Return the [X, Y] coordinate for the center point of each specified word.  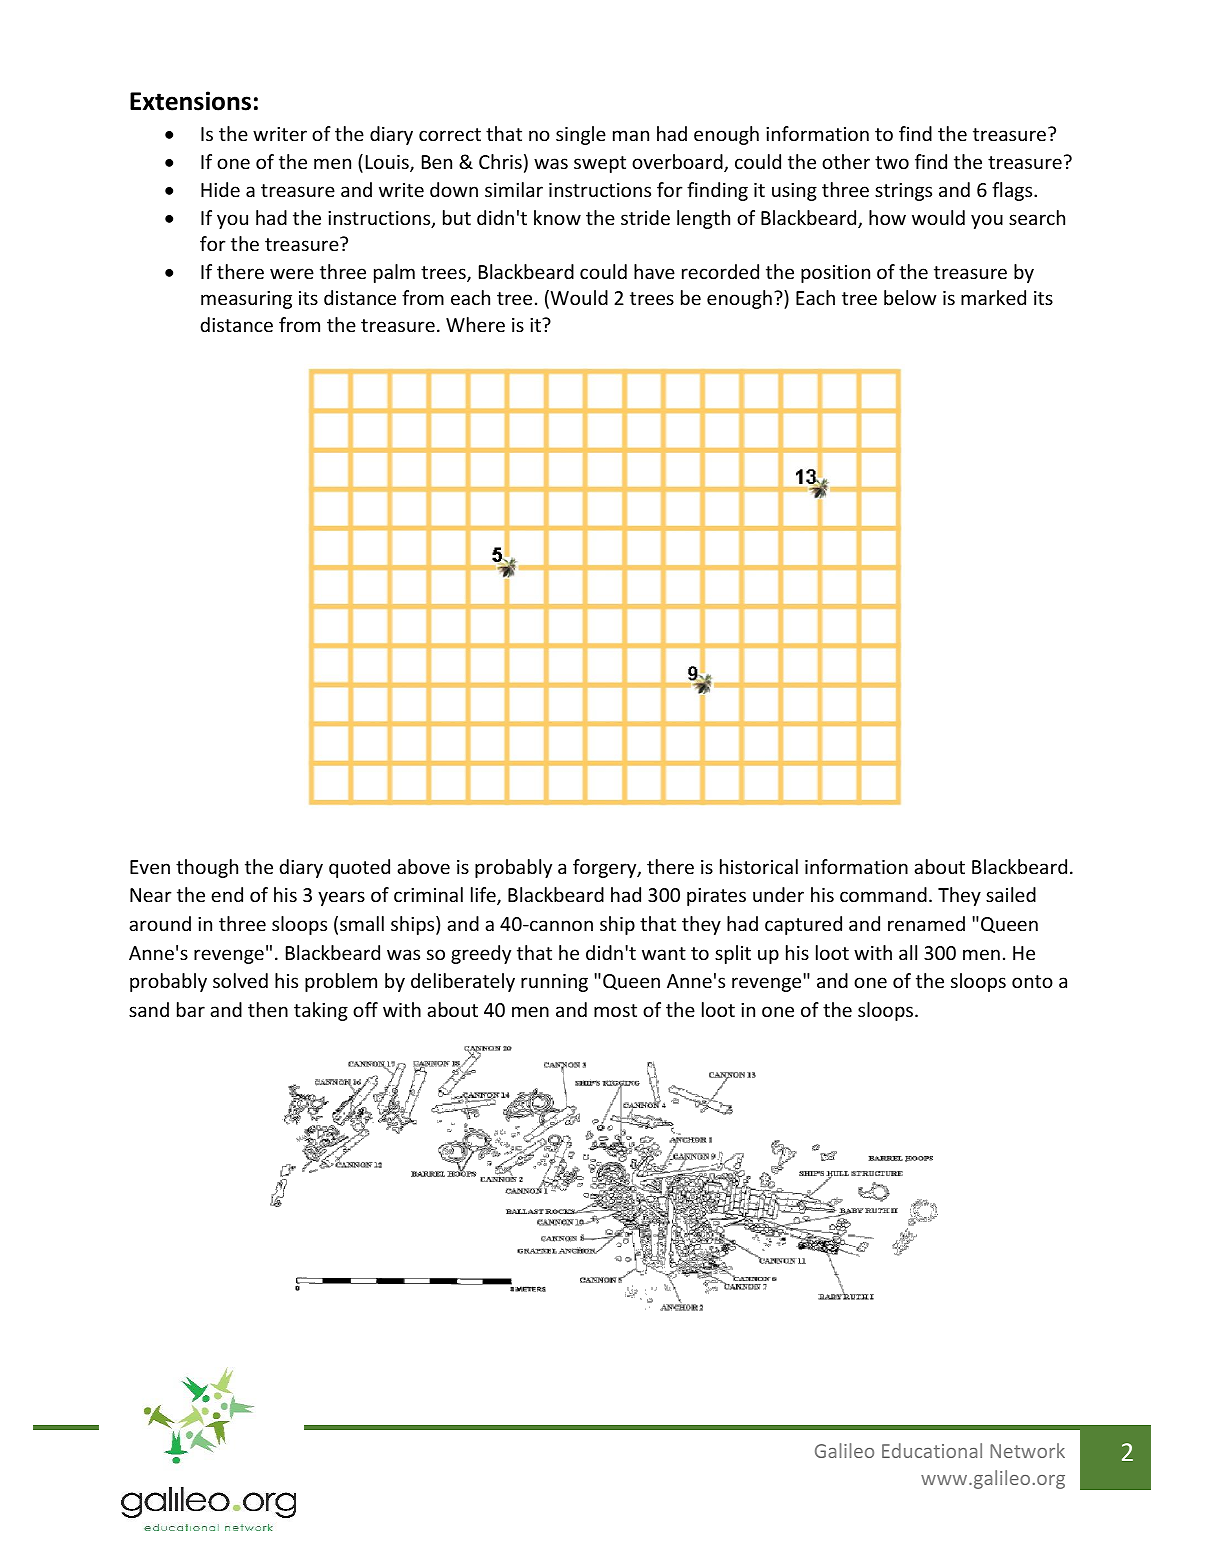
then [268, 1009]
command [883, 894]
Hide [220, 189]
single [581, 135]
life [484, 896]
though [207, 868]
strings [903, 192]
